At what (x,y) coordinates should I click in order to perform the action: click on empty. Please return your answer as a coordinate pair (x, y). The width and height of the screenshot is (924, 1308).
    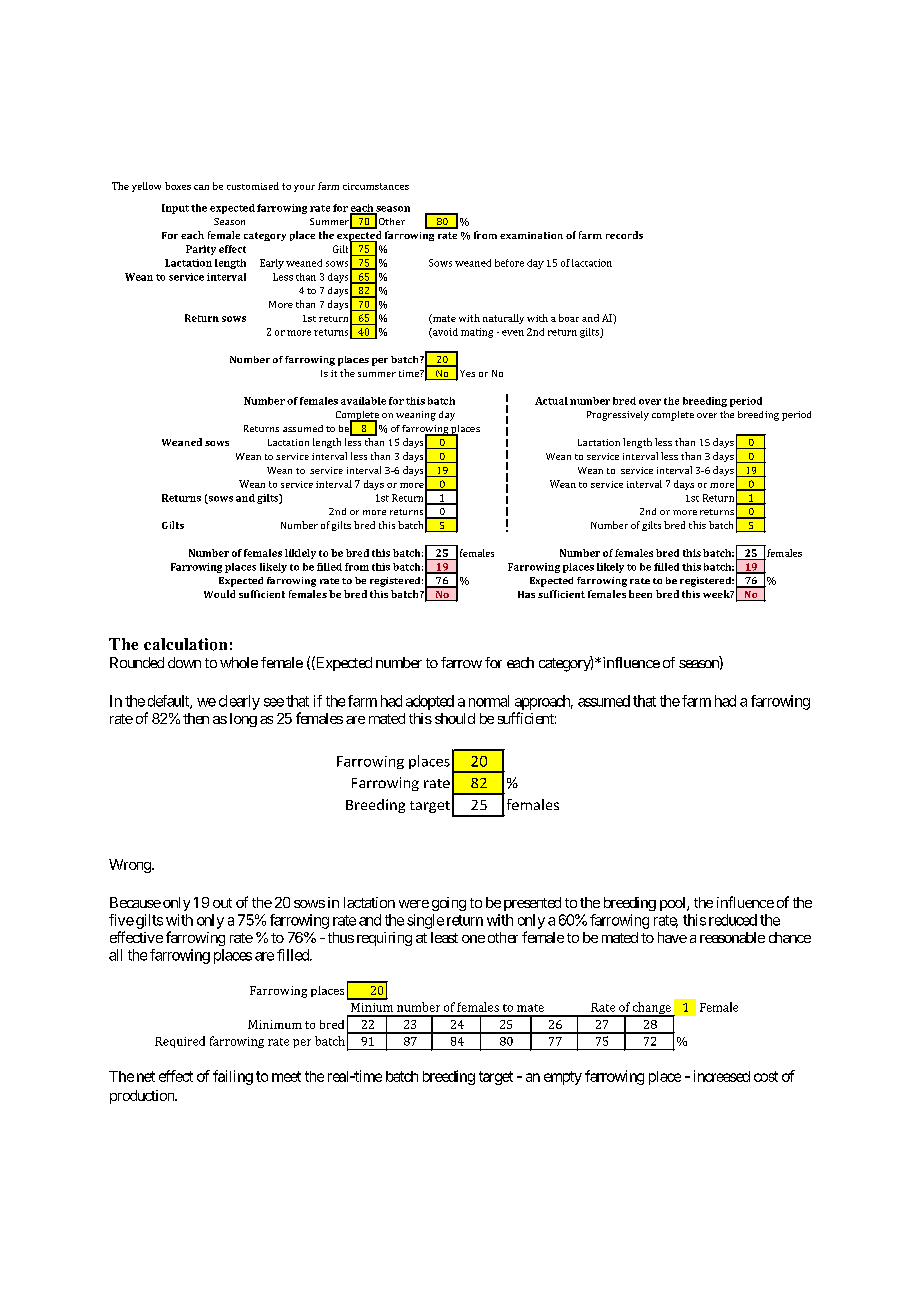
    Looking at the image, I should click on (563, 1078).
